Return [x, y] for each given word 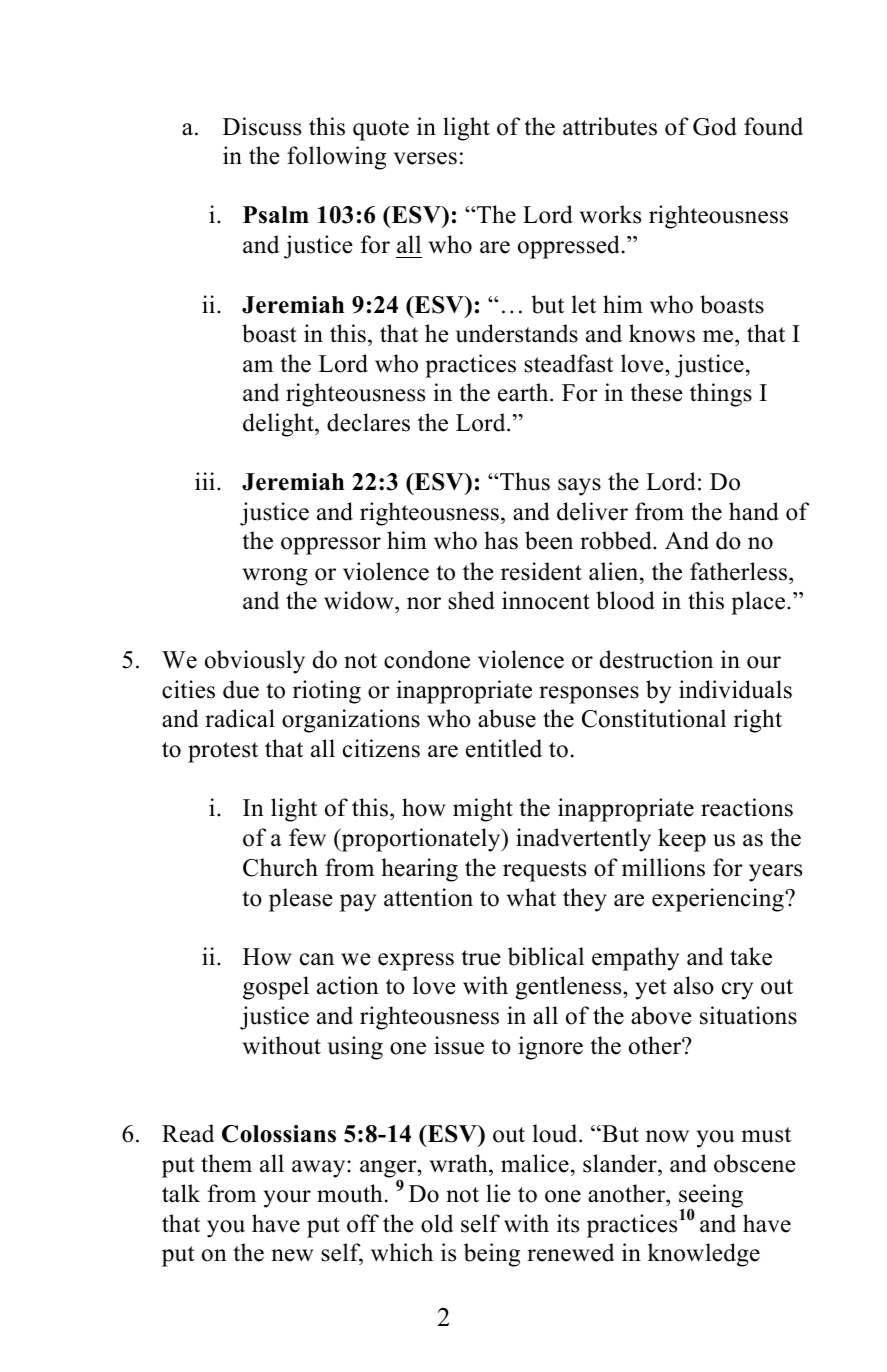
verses [425, 158]
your [287, 1199]
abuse [507, 718]
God [715, 126]
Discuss [262, 126]
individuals [735, 689]
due [241, 689]
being [492, 1255]
